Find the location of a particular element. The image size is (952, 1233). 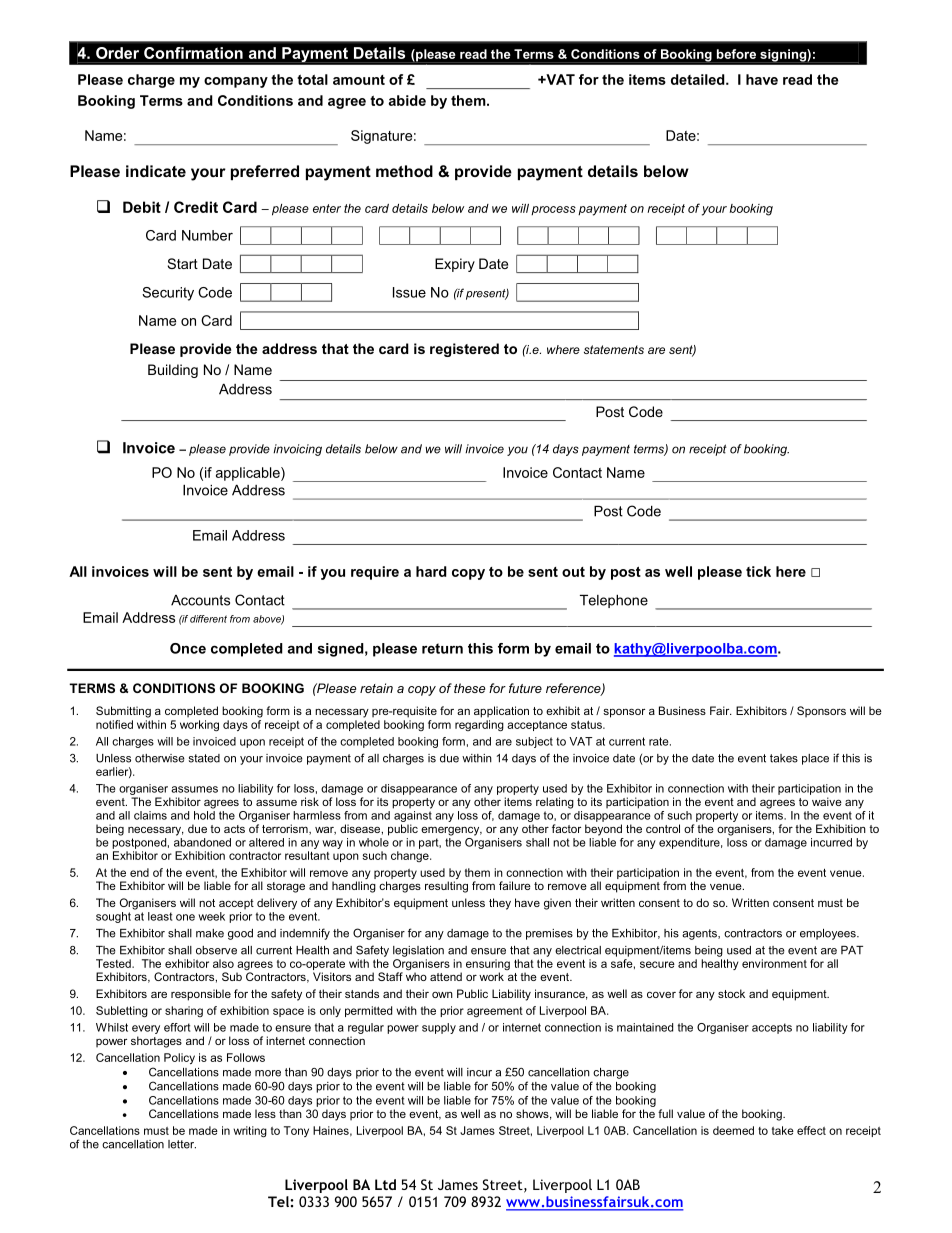

hold is located at coordinates (204, 815).
